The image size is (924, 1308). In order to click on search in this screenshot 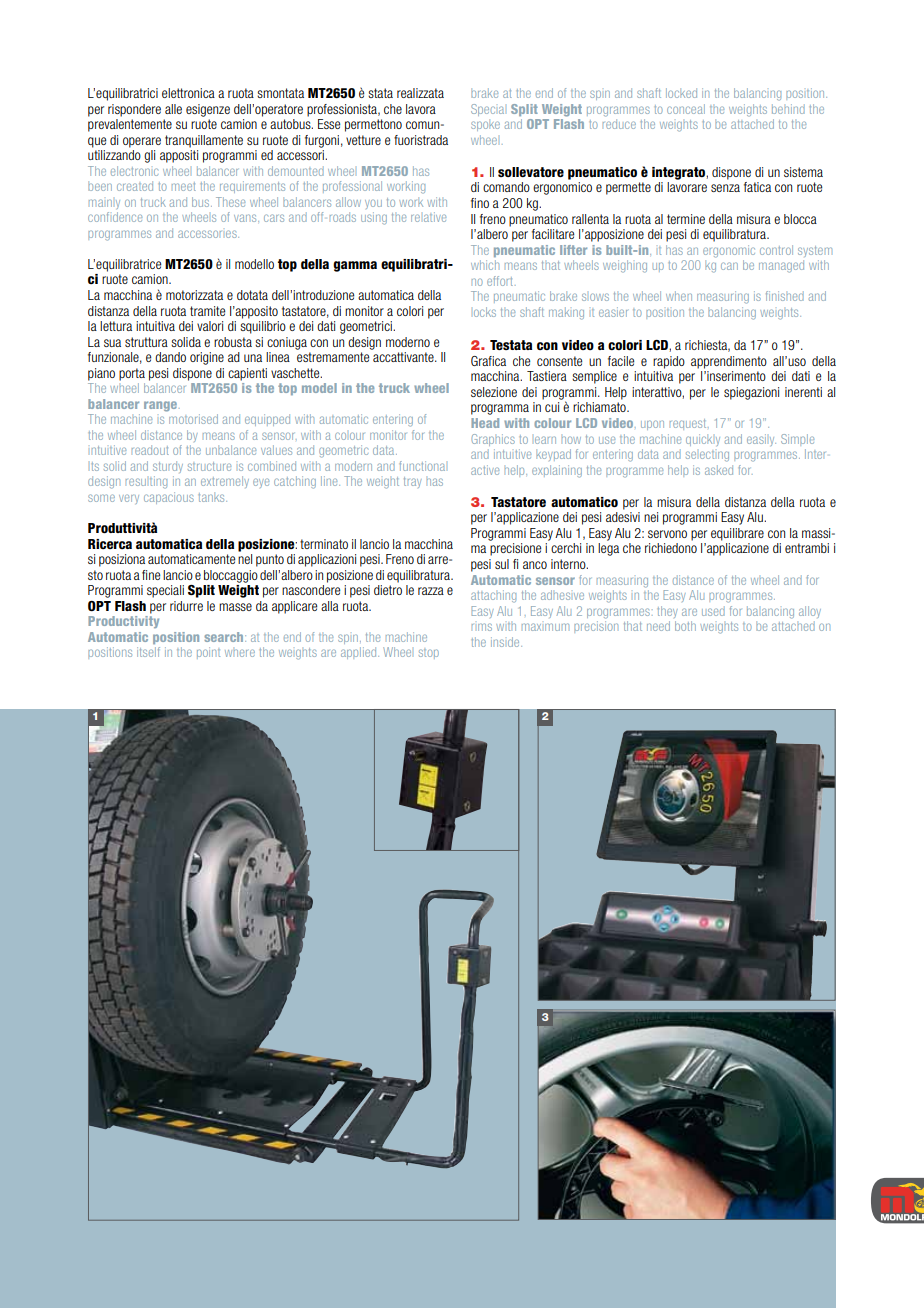, I will do `click(225, 637)`.
